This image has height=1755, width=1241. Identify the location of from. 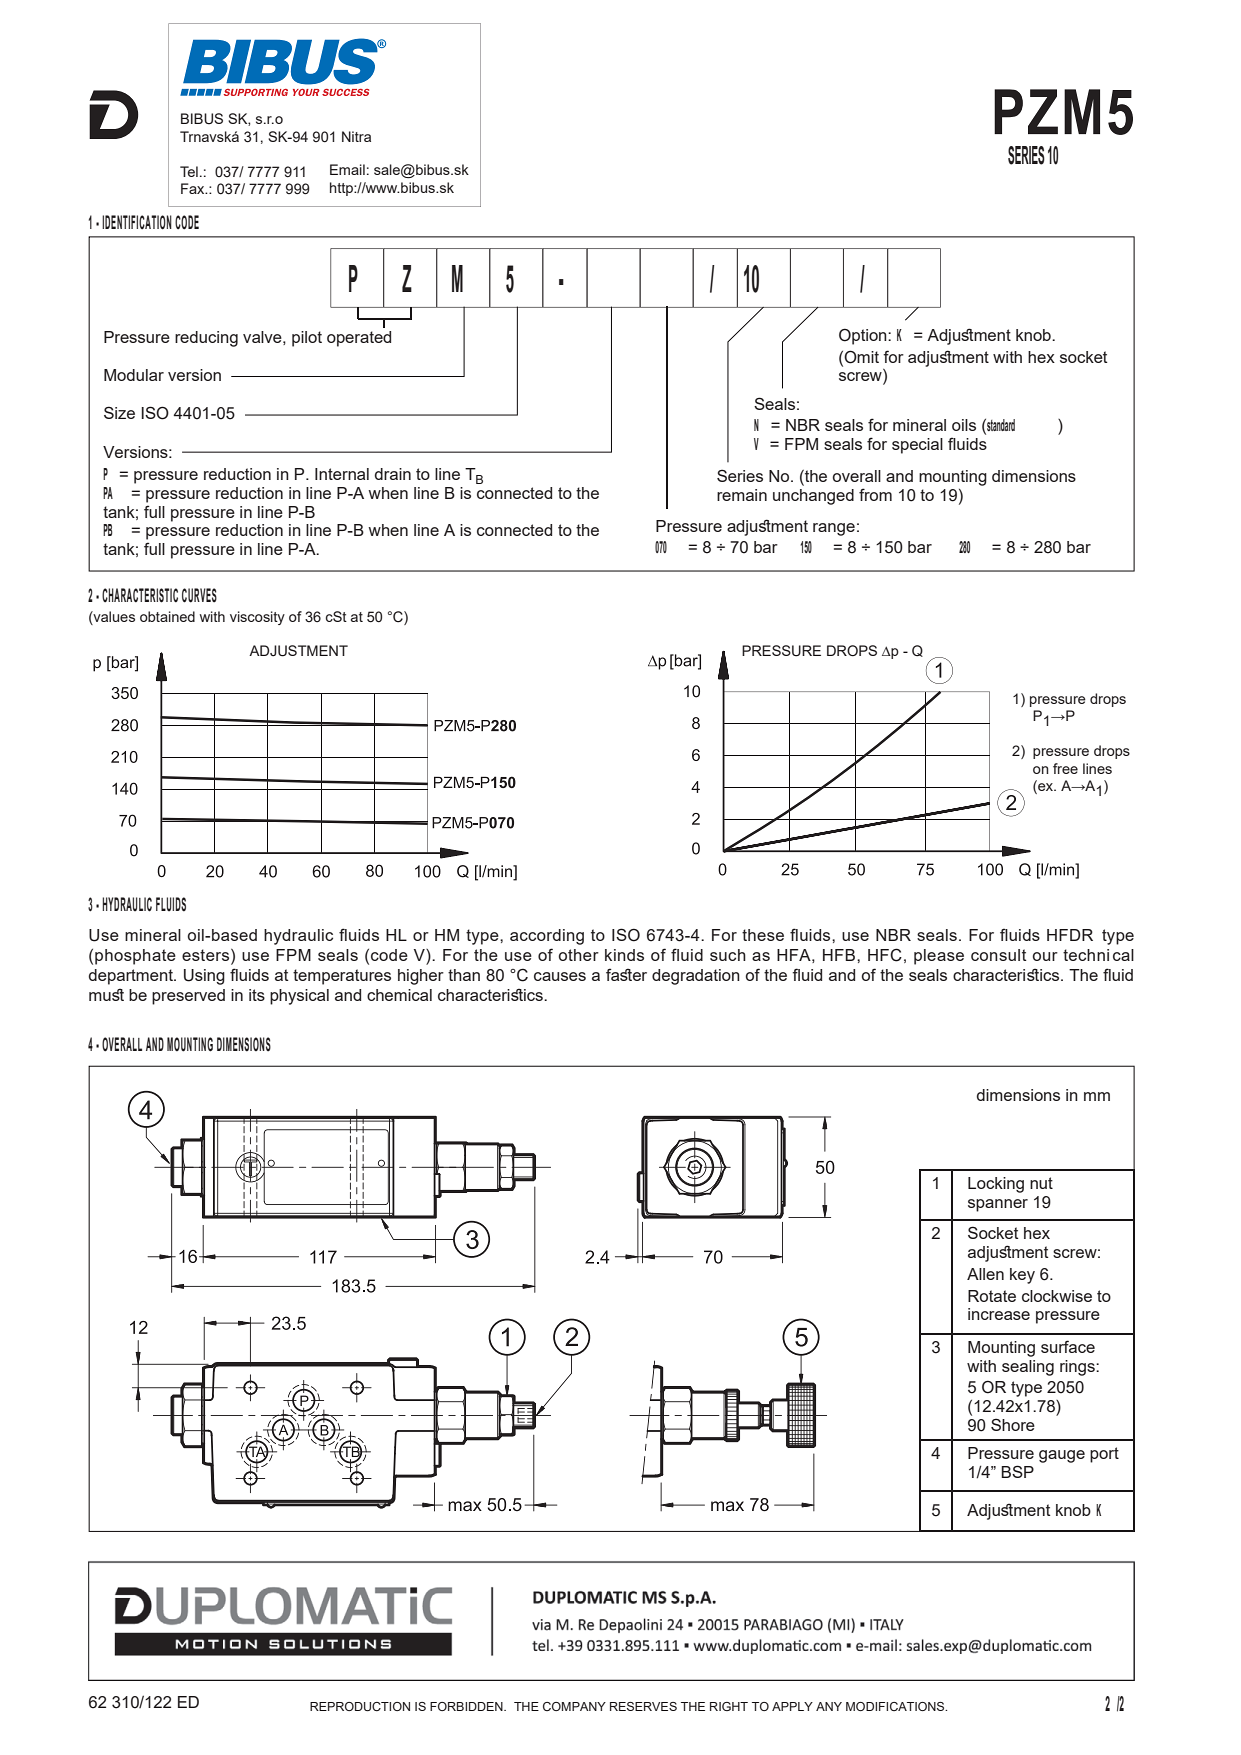
(875, 494).
